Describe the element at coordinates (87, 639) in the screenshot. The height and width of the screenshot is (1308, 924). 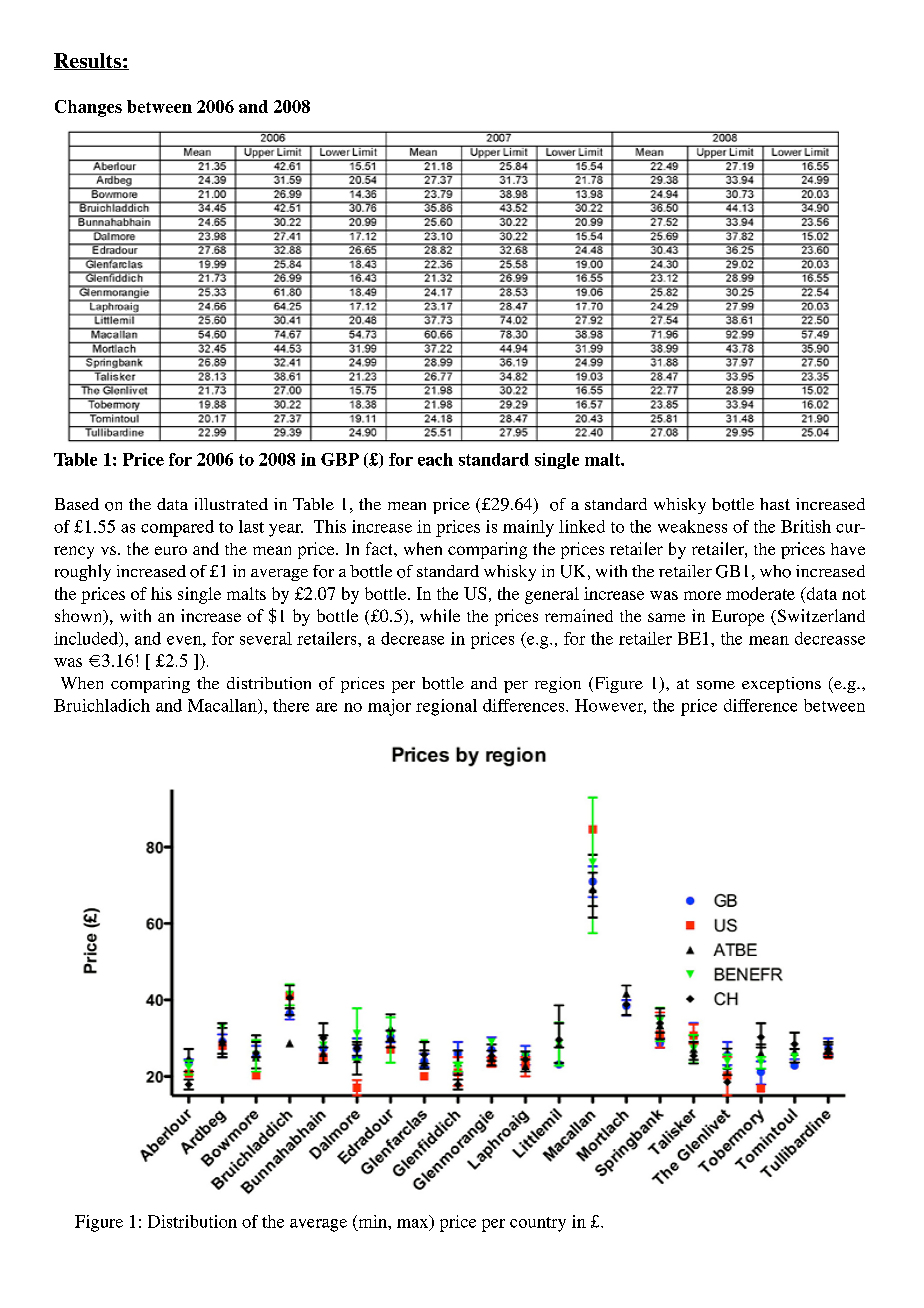
I see `included` at that location.
